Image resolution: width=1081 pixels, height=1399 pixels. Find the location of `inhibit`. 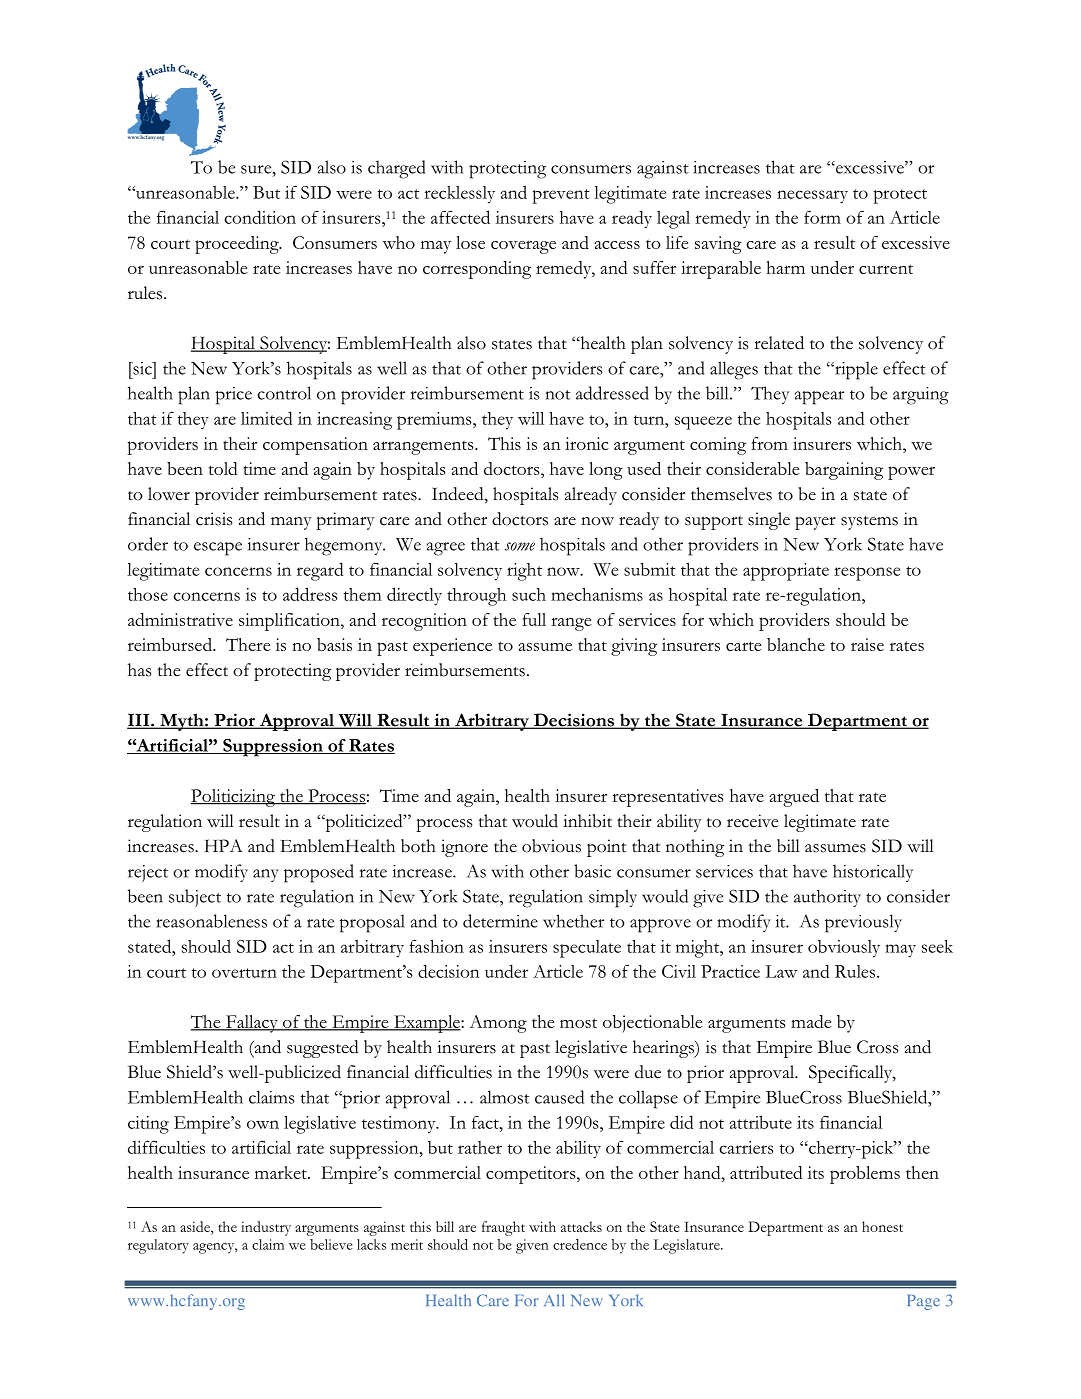

inhibit is located at coordinates (587, 821).
